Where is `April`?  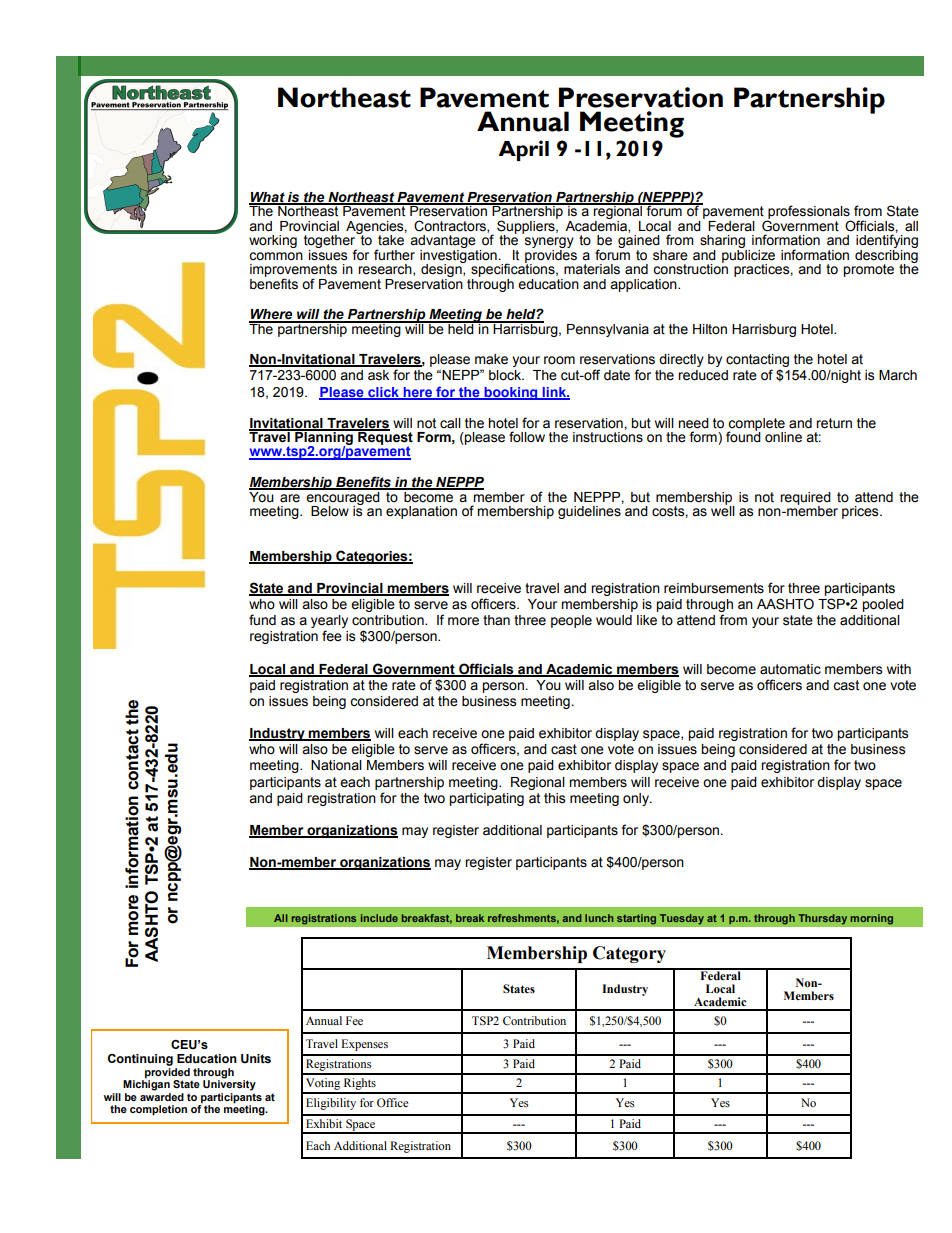 April is located at coordinates (523, 150).
